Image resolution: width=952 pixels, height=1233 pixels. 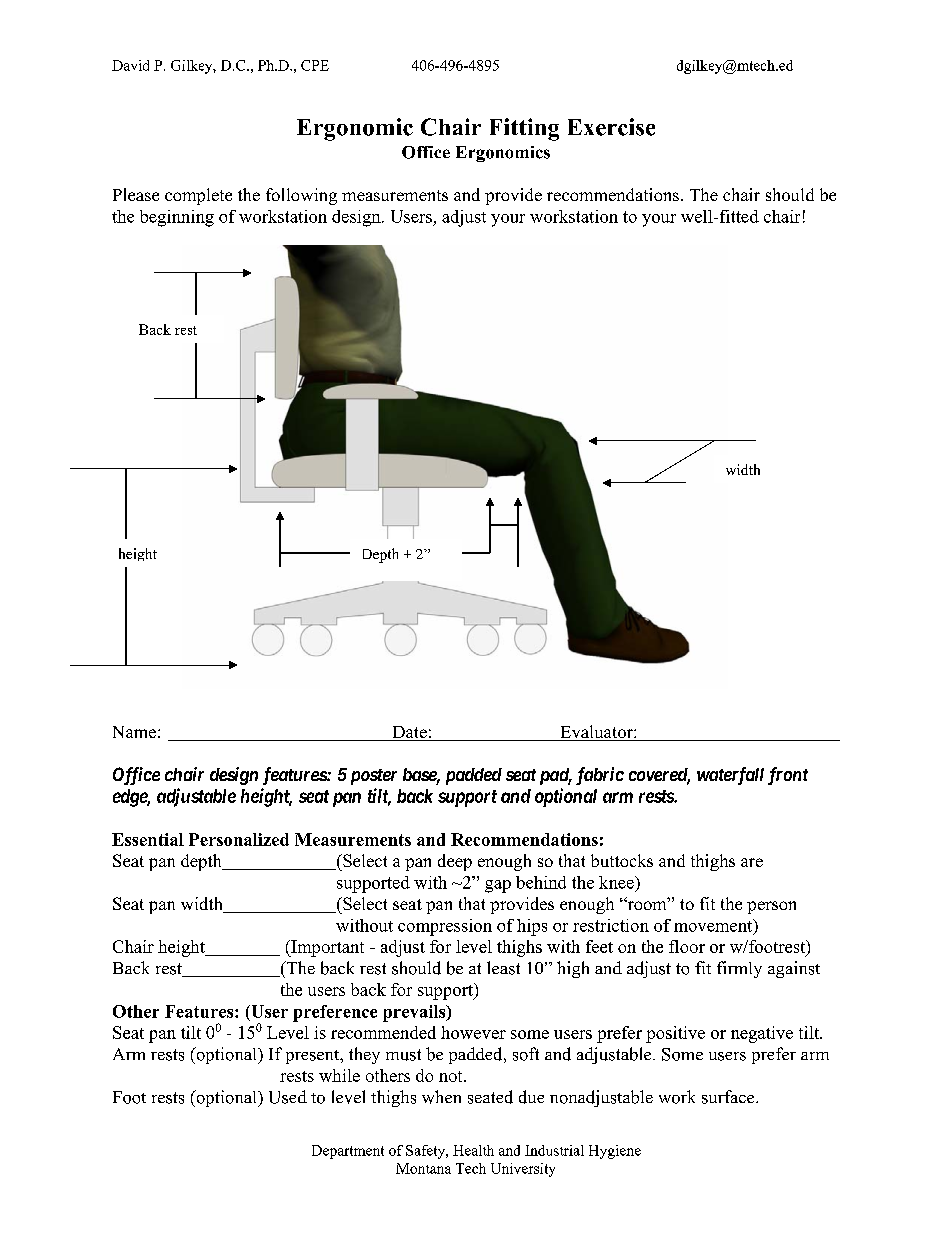 I want to click on Health, so click(x=473, y=1150).
